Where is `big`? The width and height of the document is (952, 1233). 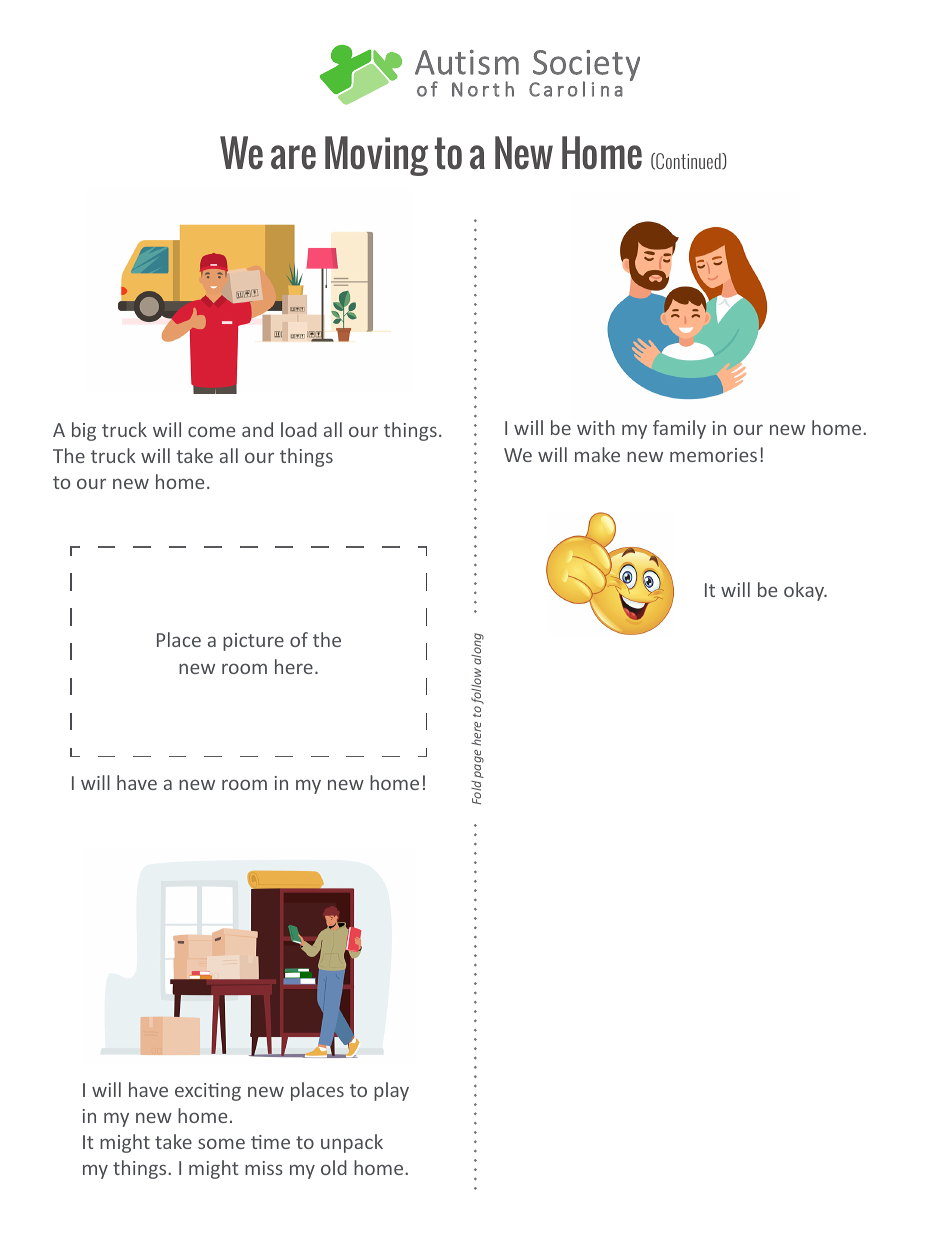
big is located at coordinates (84, 431).
